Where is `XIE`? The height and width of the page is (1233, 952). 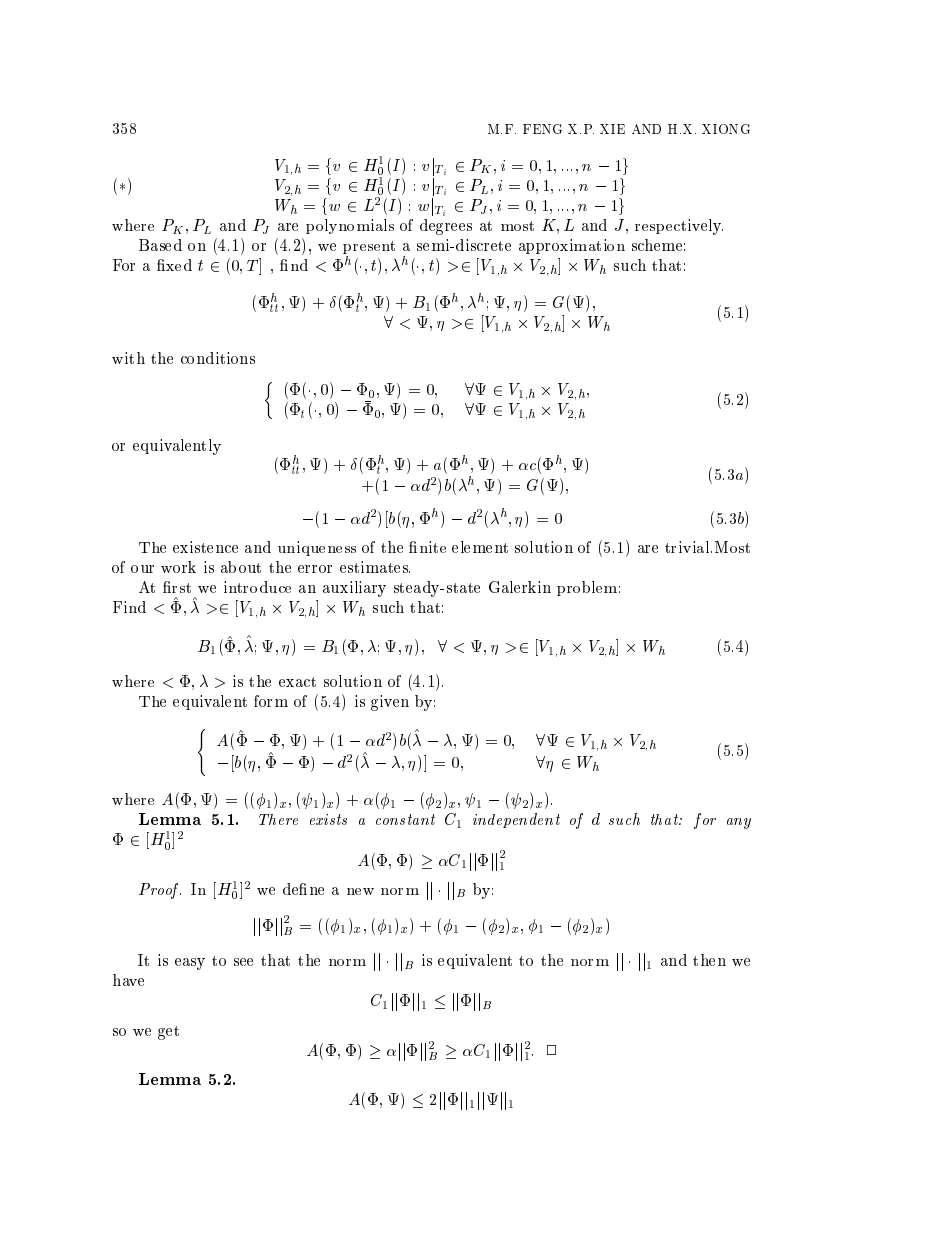 XIE is located at coordinates (612, 129).
